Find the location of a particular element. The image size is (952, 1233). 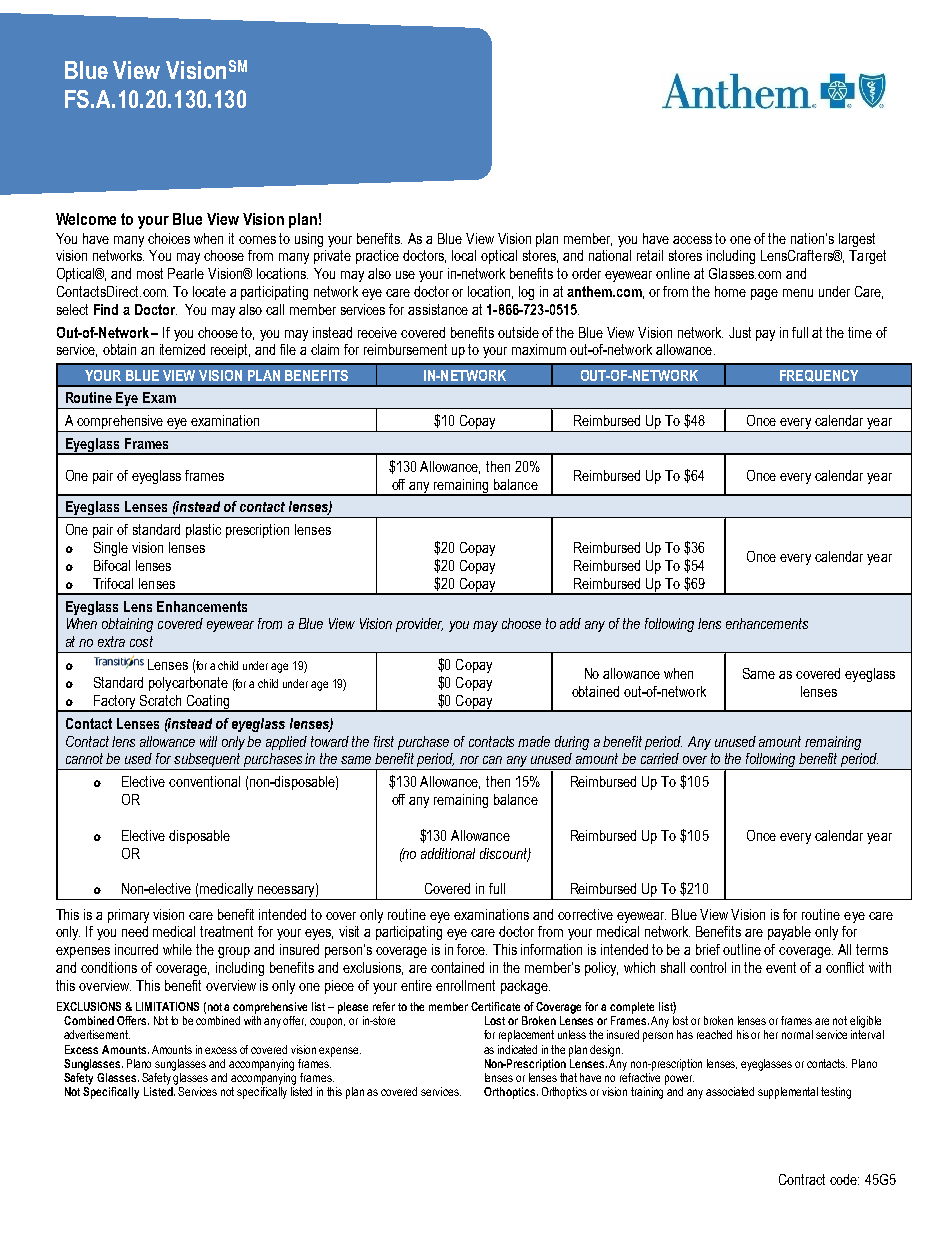

additional is located at coordinates (448, 853).
